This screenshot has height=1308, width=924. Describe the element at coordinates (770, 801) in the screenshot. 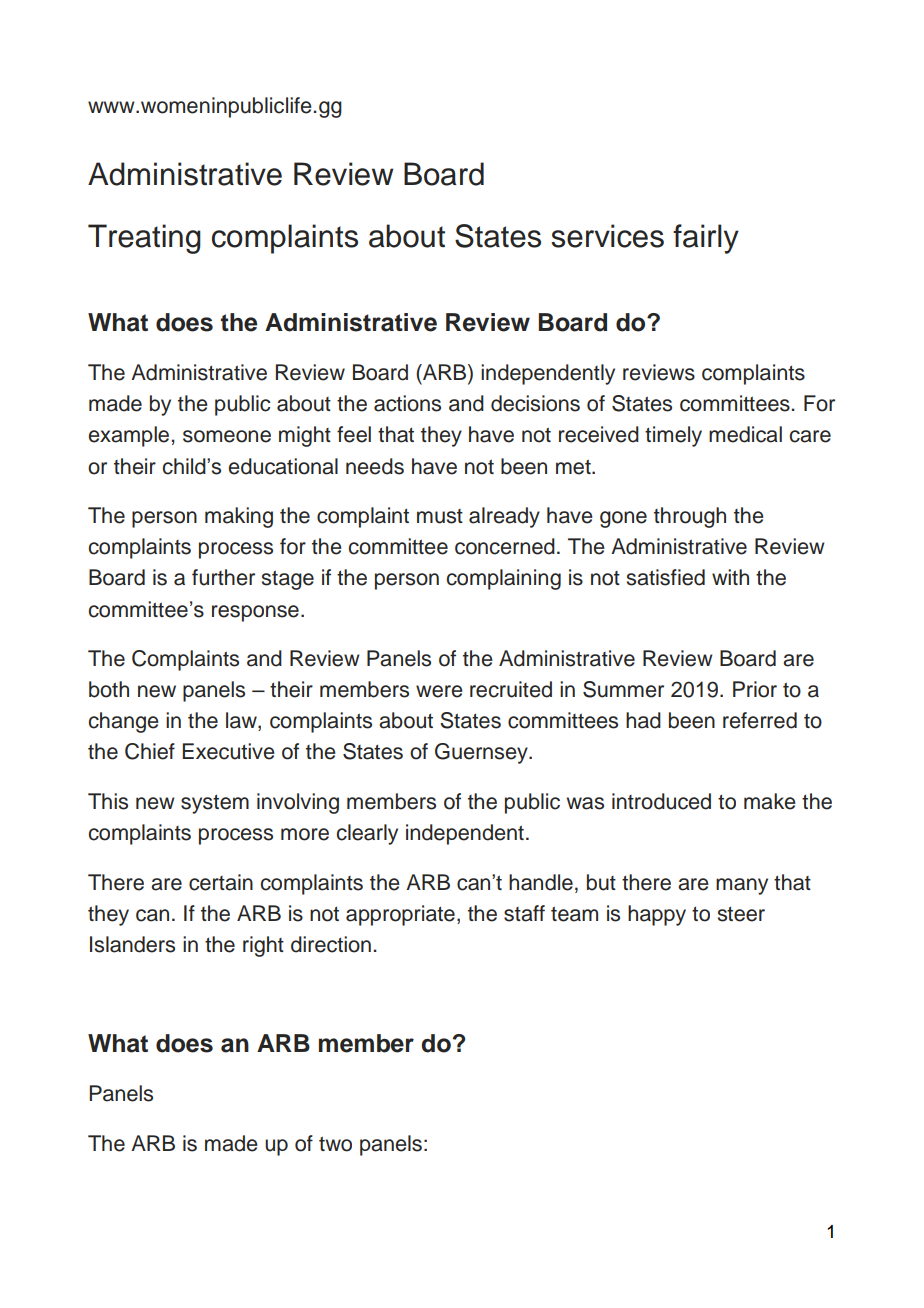

I see `make` at that location.
